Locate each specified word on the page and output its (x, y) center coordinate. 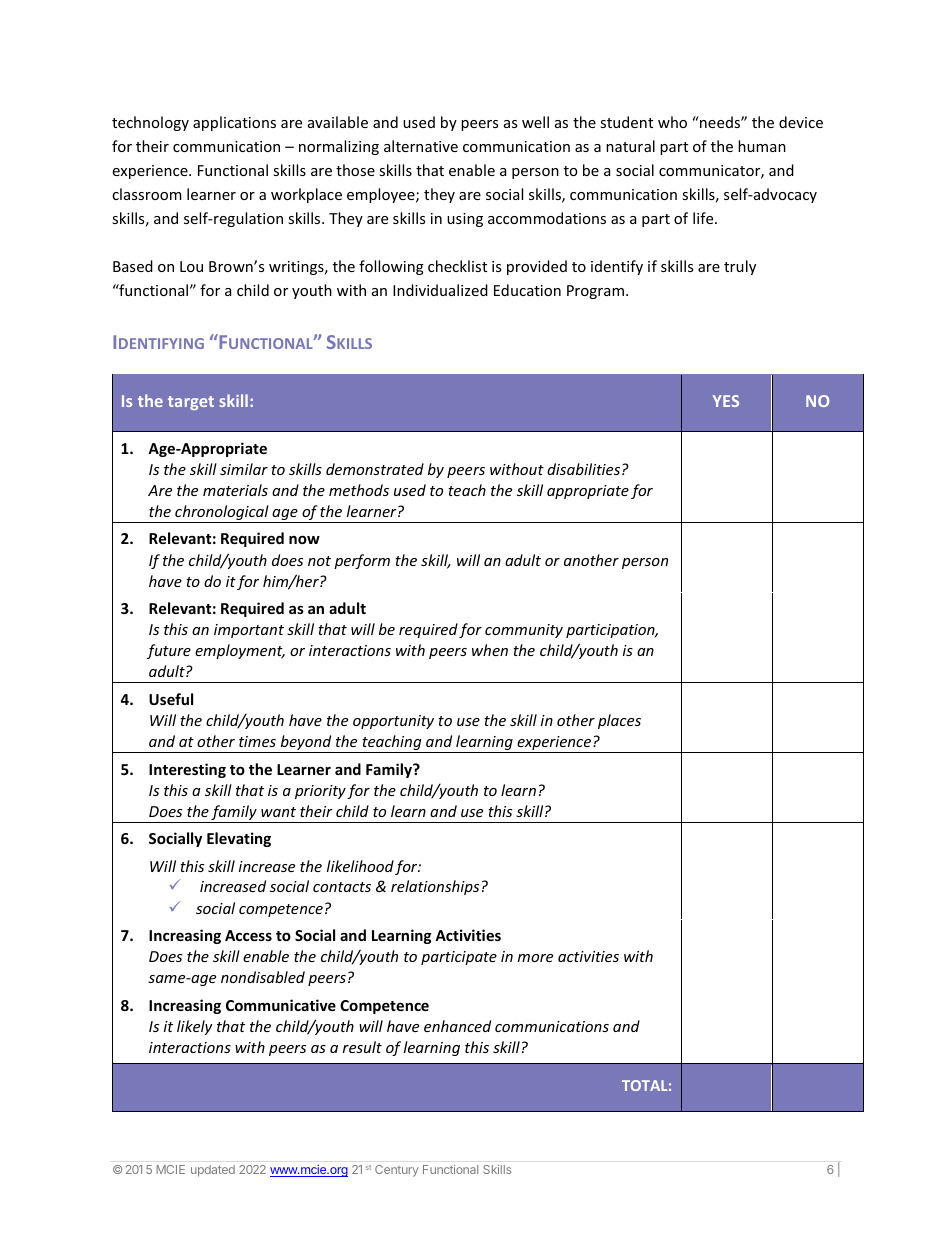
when (490, 650)
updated (213, 1171)
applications (234, 123)
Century (397, 1171)
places (619, 721)
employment (240, 651)
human (762, 146)
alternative (421, 146)
